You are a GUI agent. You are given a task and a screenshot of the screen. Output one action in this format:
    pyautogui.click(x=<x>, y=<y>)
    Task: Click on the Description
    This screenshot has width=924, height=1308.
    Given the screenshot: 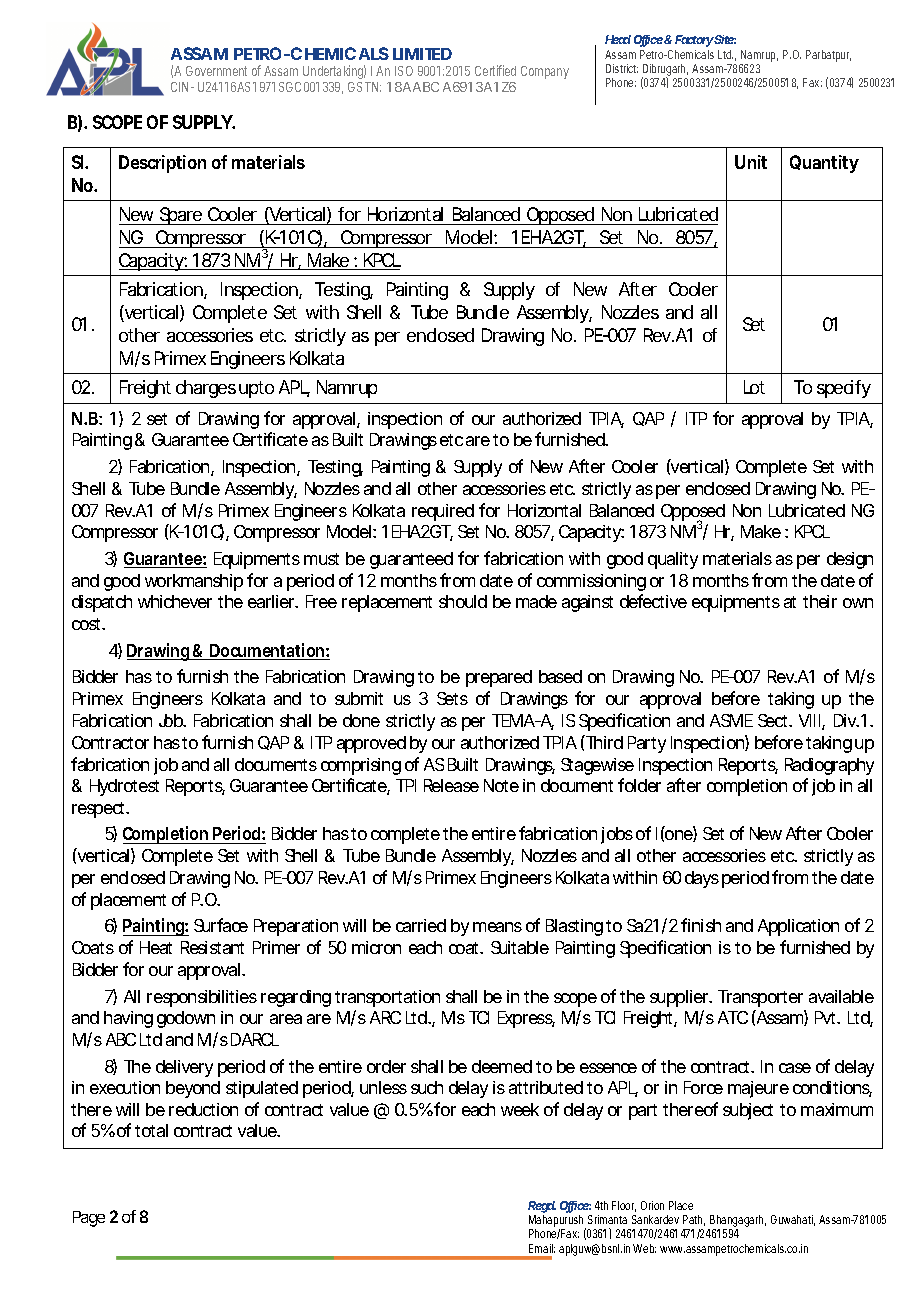 What is the action you would take?
    pyautogui.click(x=162, y=164)
